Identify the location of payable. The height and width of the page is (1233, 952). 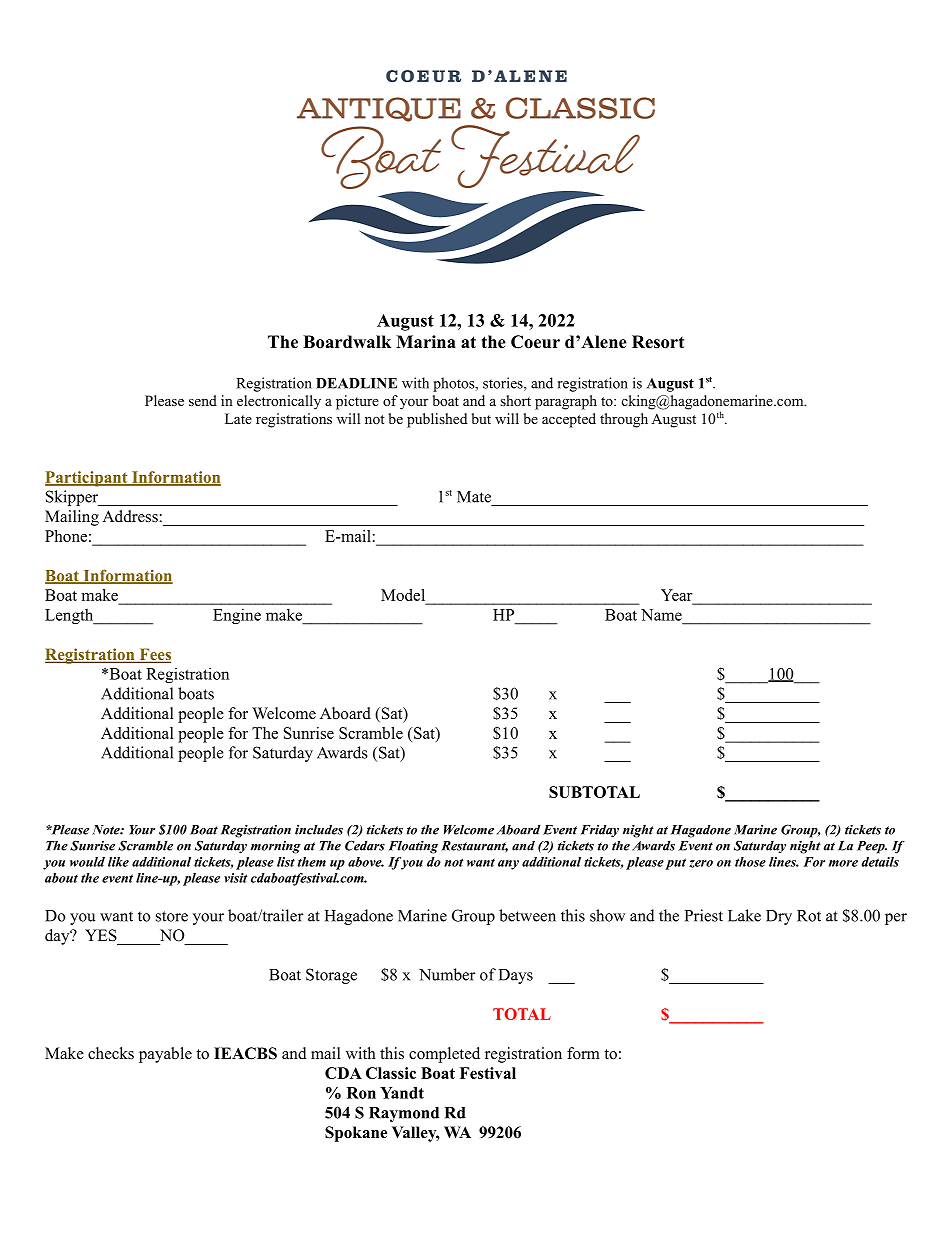
(165, 1055).
